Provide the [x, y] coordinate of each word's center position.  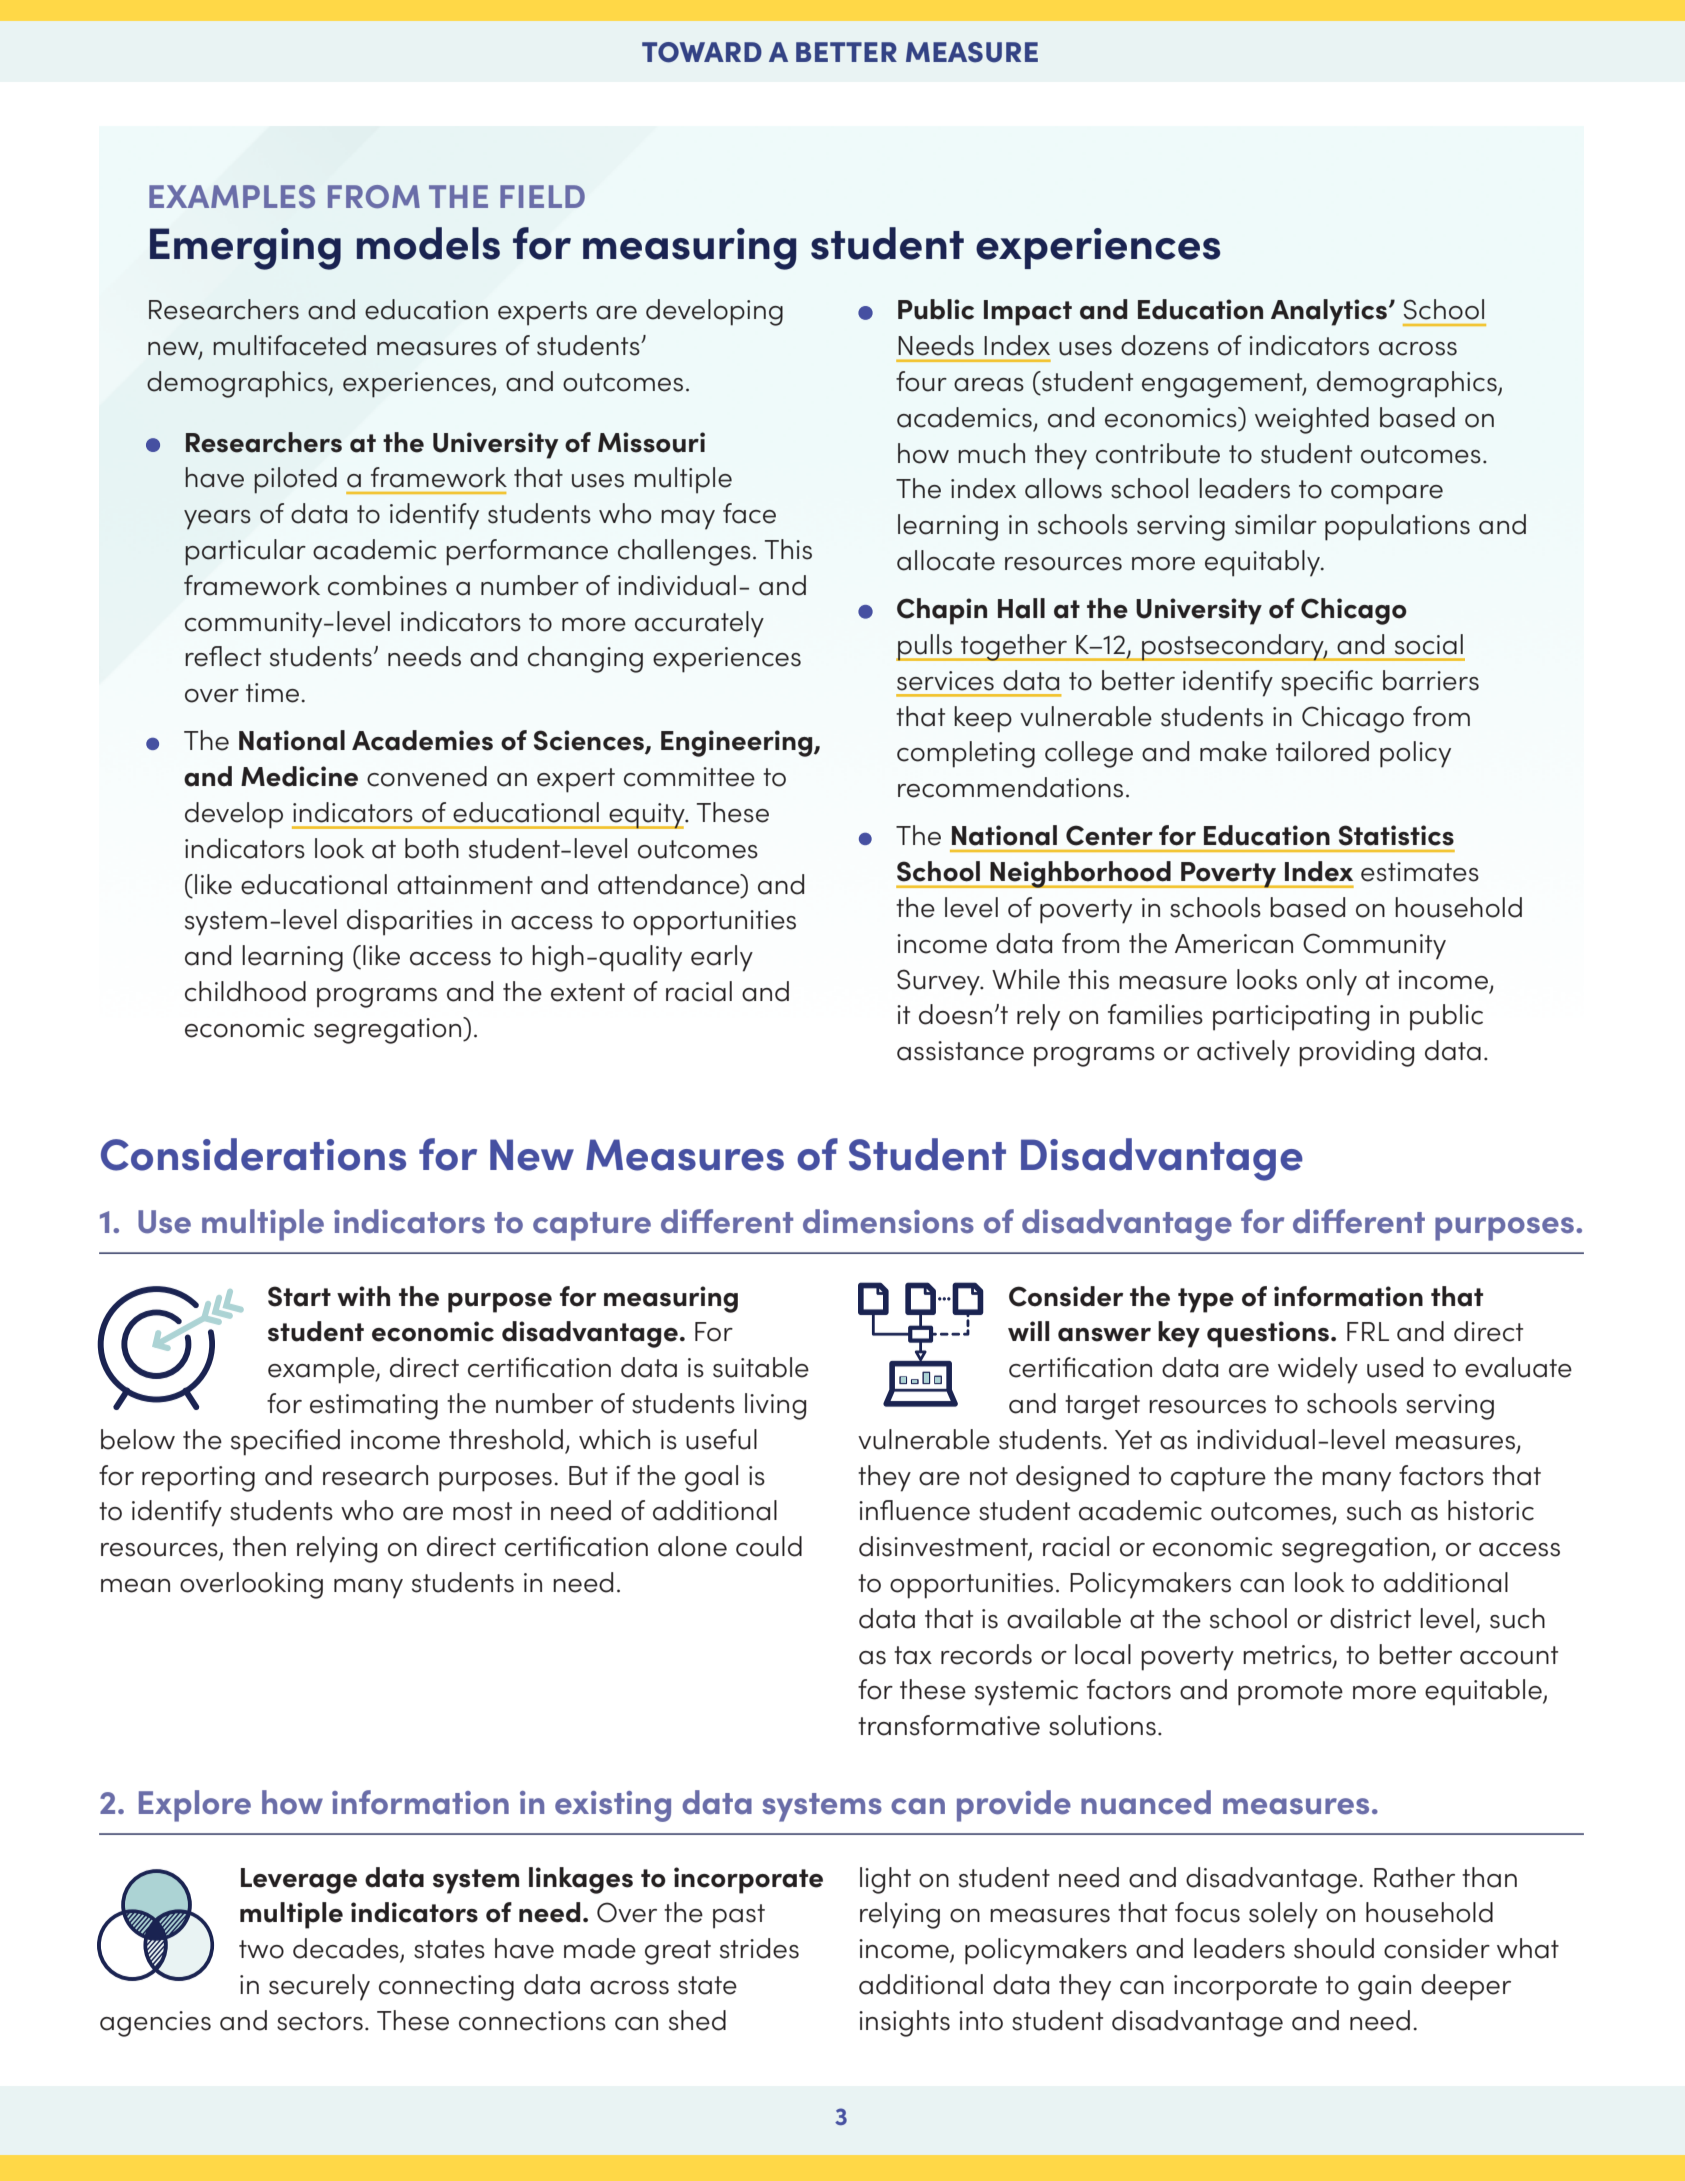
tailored [1322, 751]
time [272, 693]
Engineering [738, 743]
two [261, 1949]
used [1395, 1367]
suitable [761, 1367]
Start [299, 1296]
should [1334, 1948]
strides [759, 1948]
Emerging [245, 249]
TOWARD [702, 52]
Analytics [1330, 312]
